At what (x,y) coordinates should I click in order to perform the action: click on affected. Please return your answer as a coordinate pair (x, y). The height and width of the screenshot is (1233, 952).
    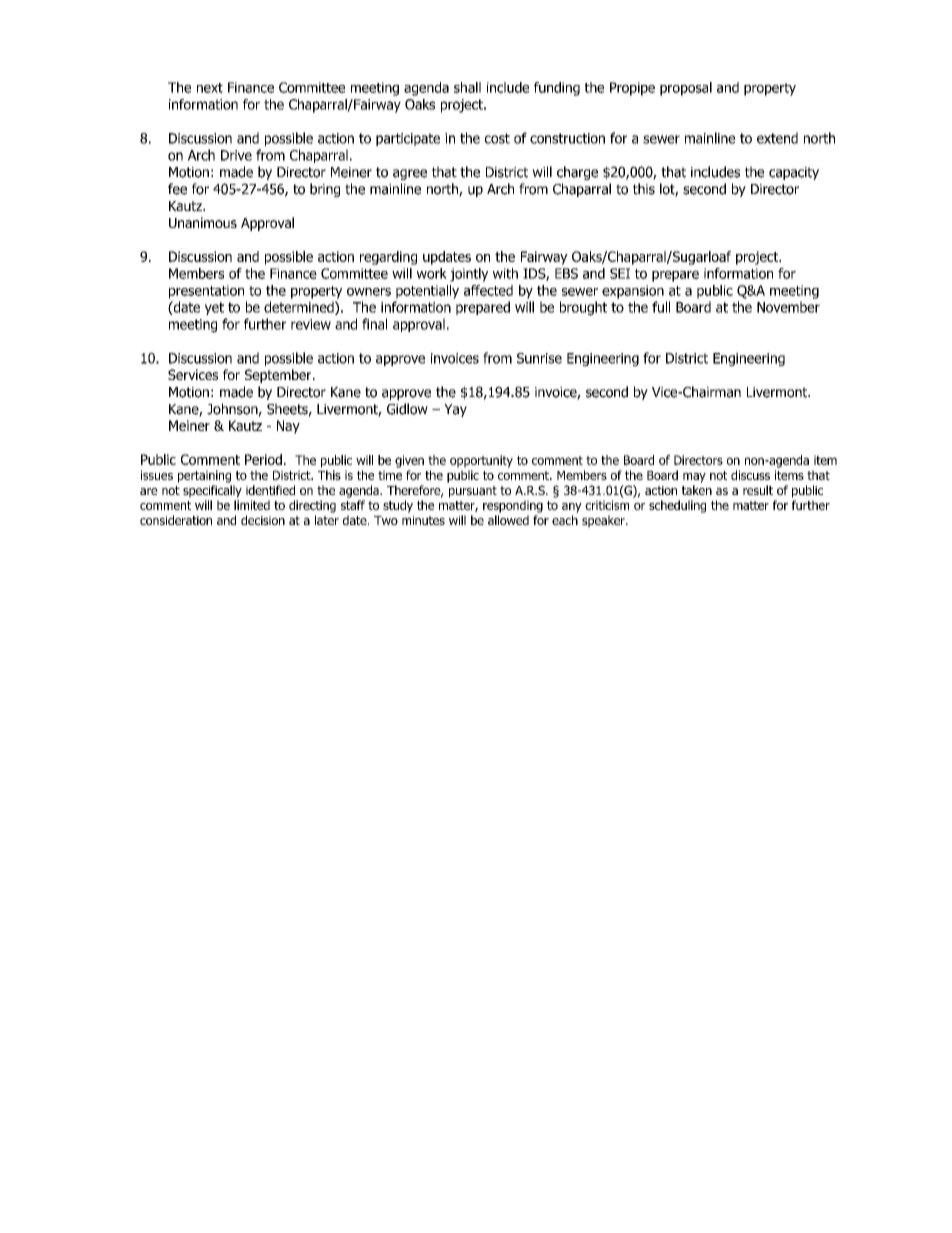
    Looking at the image, I should click on (488, 290).
